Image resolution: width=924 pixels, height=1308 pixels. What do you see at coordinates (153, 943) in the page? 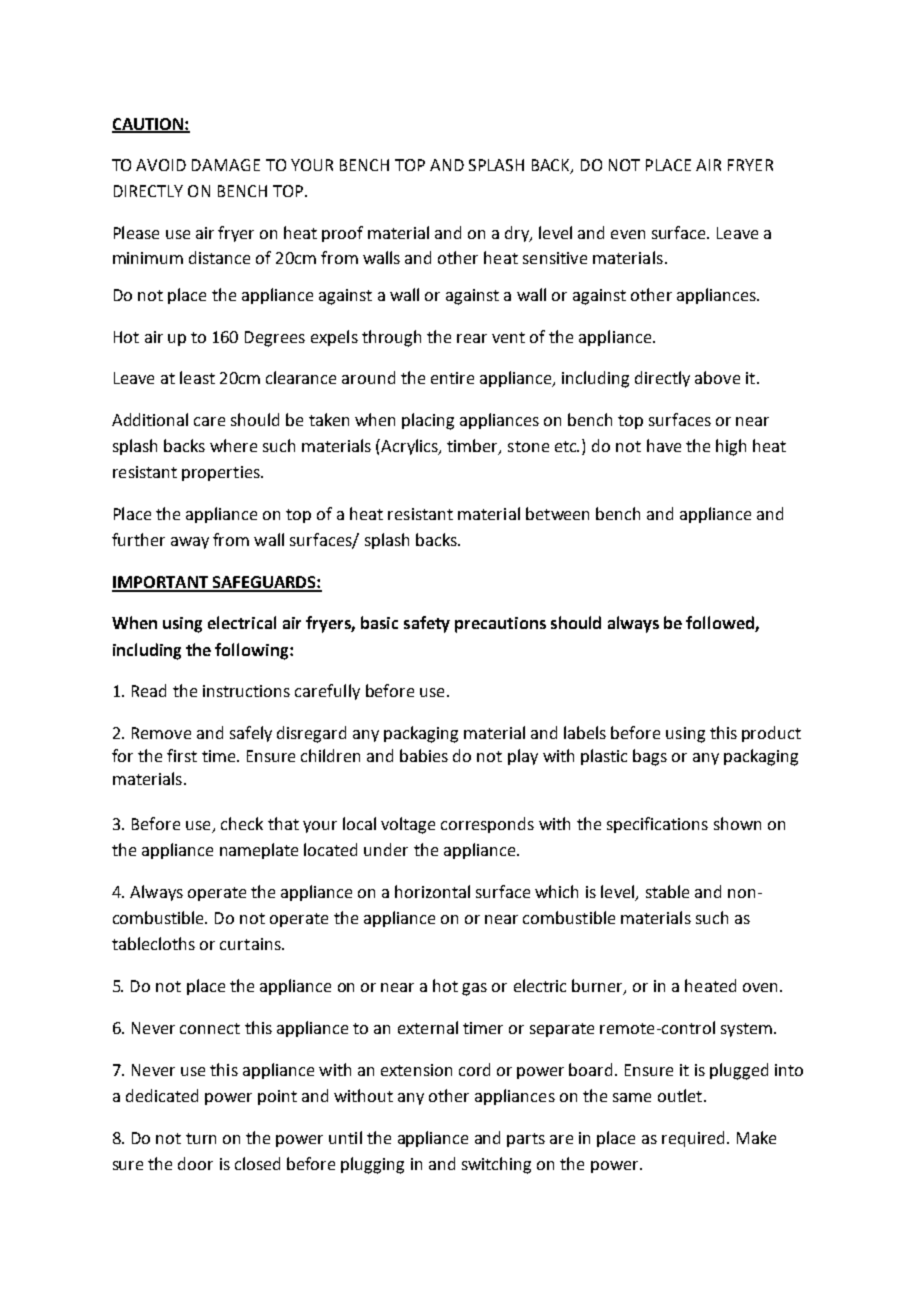
I see `tablecloths` at bounding box center [153, 943].
